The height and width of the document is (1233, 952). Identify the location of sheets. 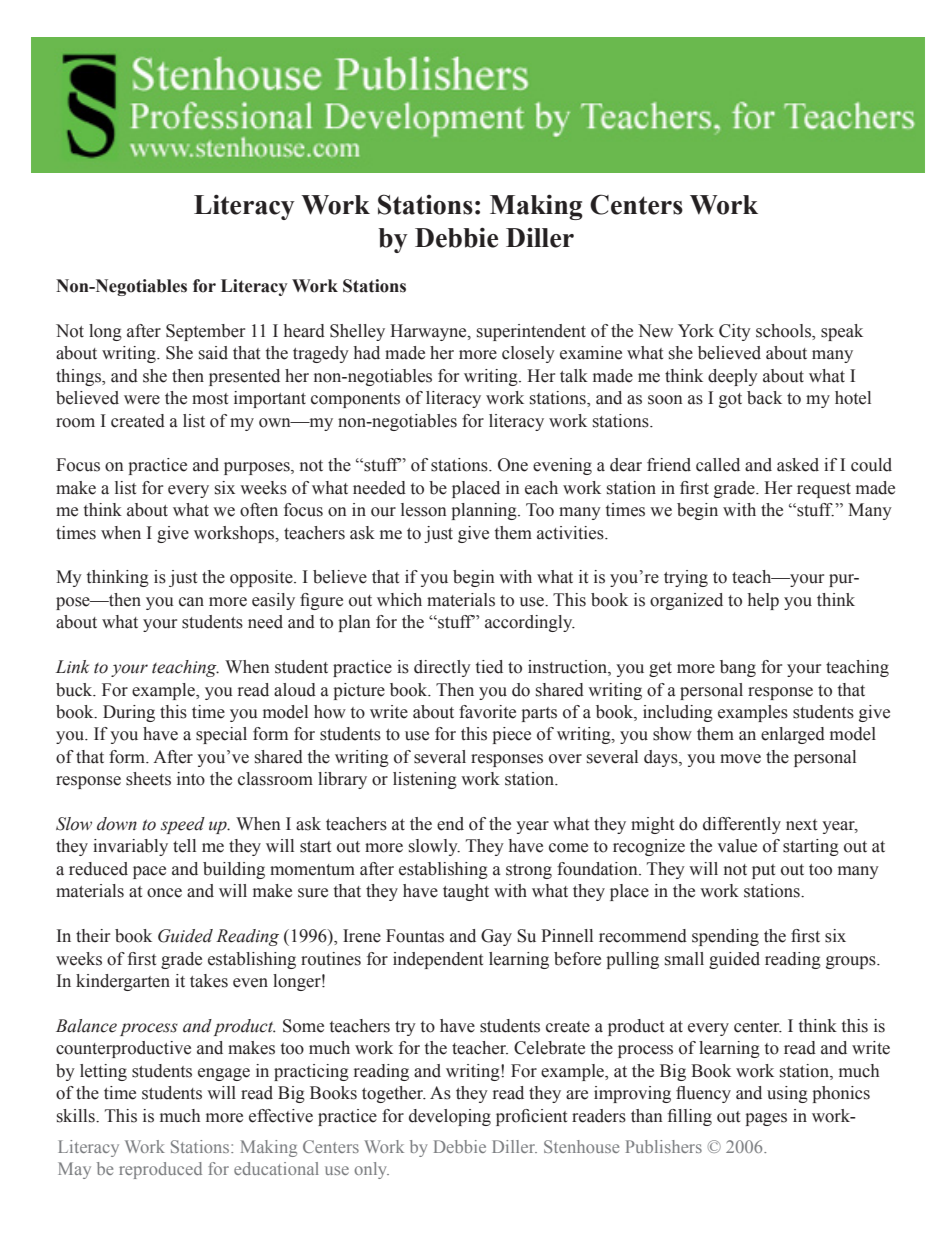
(148, 779).
